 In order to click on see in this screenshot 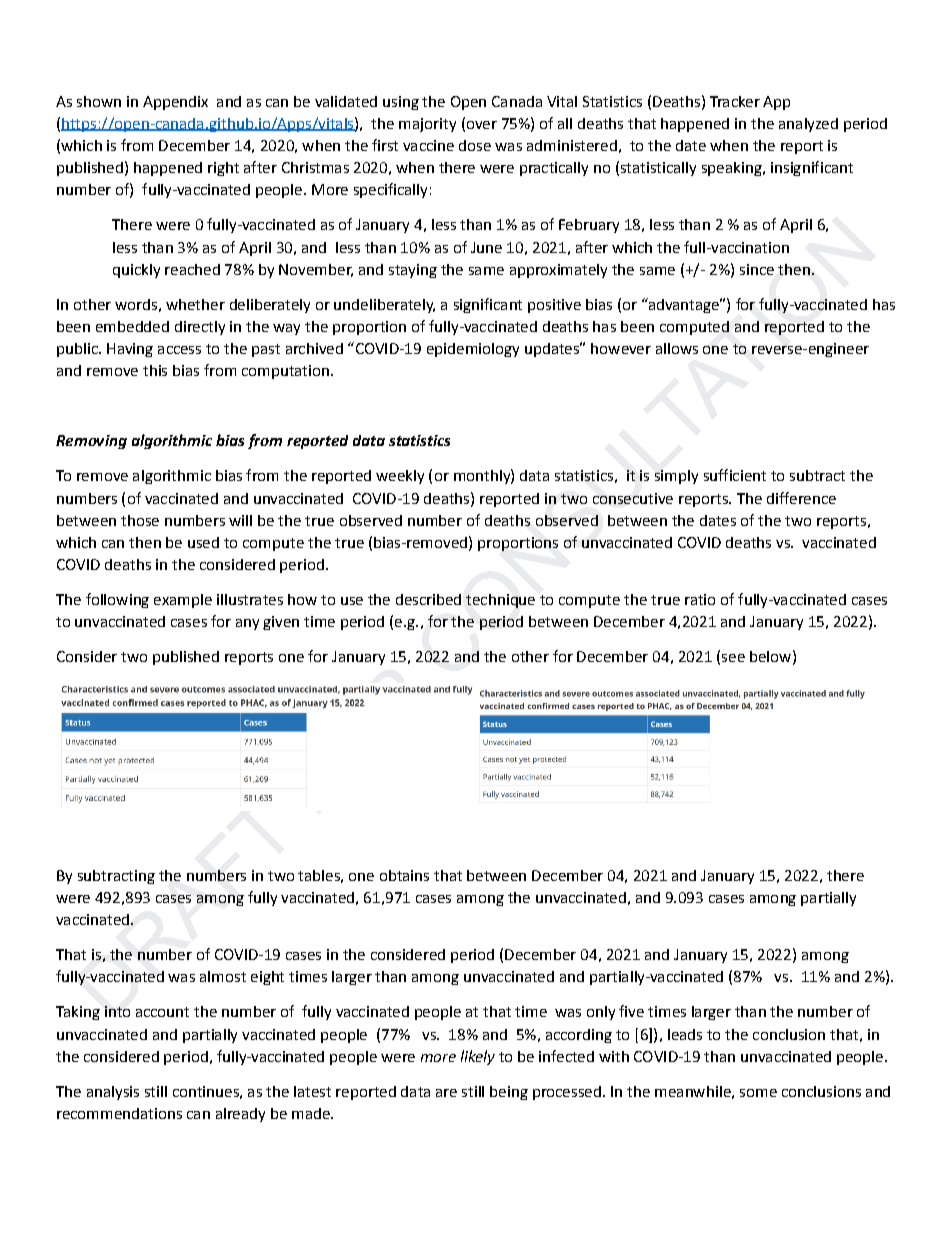, I will do `click(733, 658)`.
